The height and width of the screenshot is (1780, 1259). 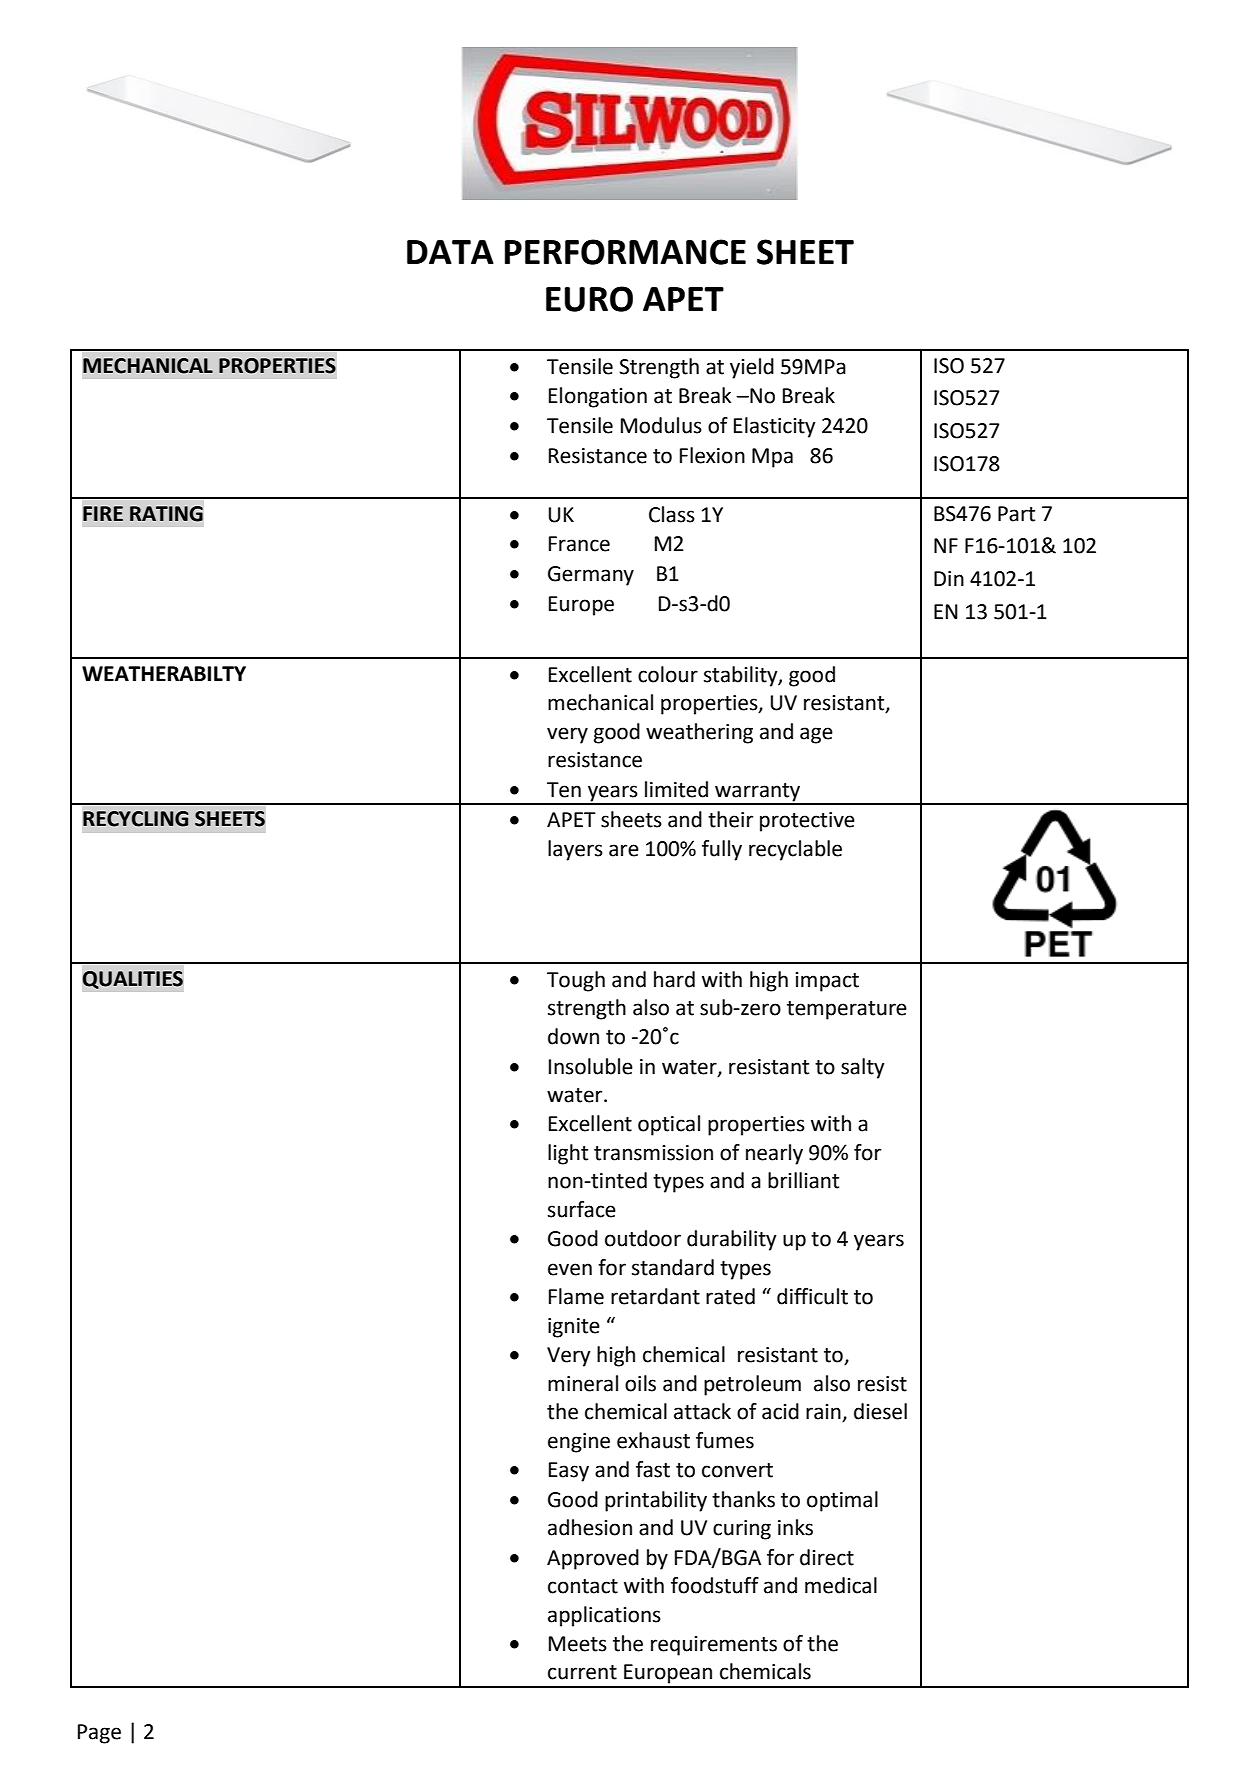 What do you see at coordinates (135, 819) in the screenshot?
I see `RECYCLING` at bounding box center [135, 819].
